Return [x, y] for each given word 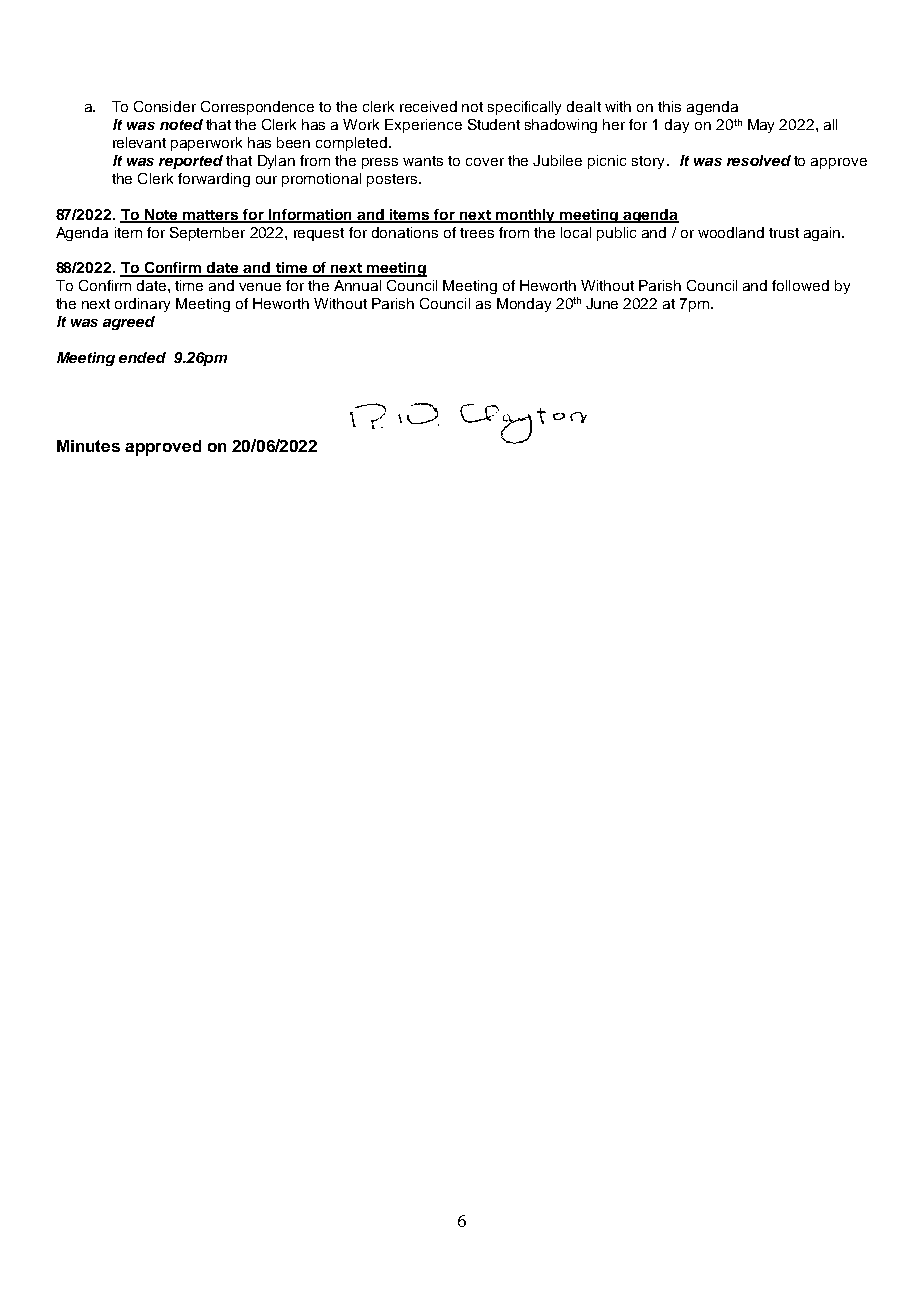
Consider [165, 106]
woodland [731, 232]
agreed [129, 323]
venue [260, 287]
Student [494, 124]
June [602, 303]
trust [784, 233]
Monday [524, 305]
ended [142, 357]
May [761, 126]
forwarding [214, 180]
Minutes [88, 446]
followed [800, 285]
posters [393, 180]
